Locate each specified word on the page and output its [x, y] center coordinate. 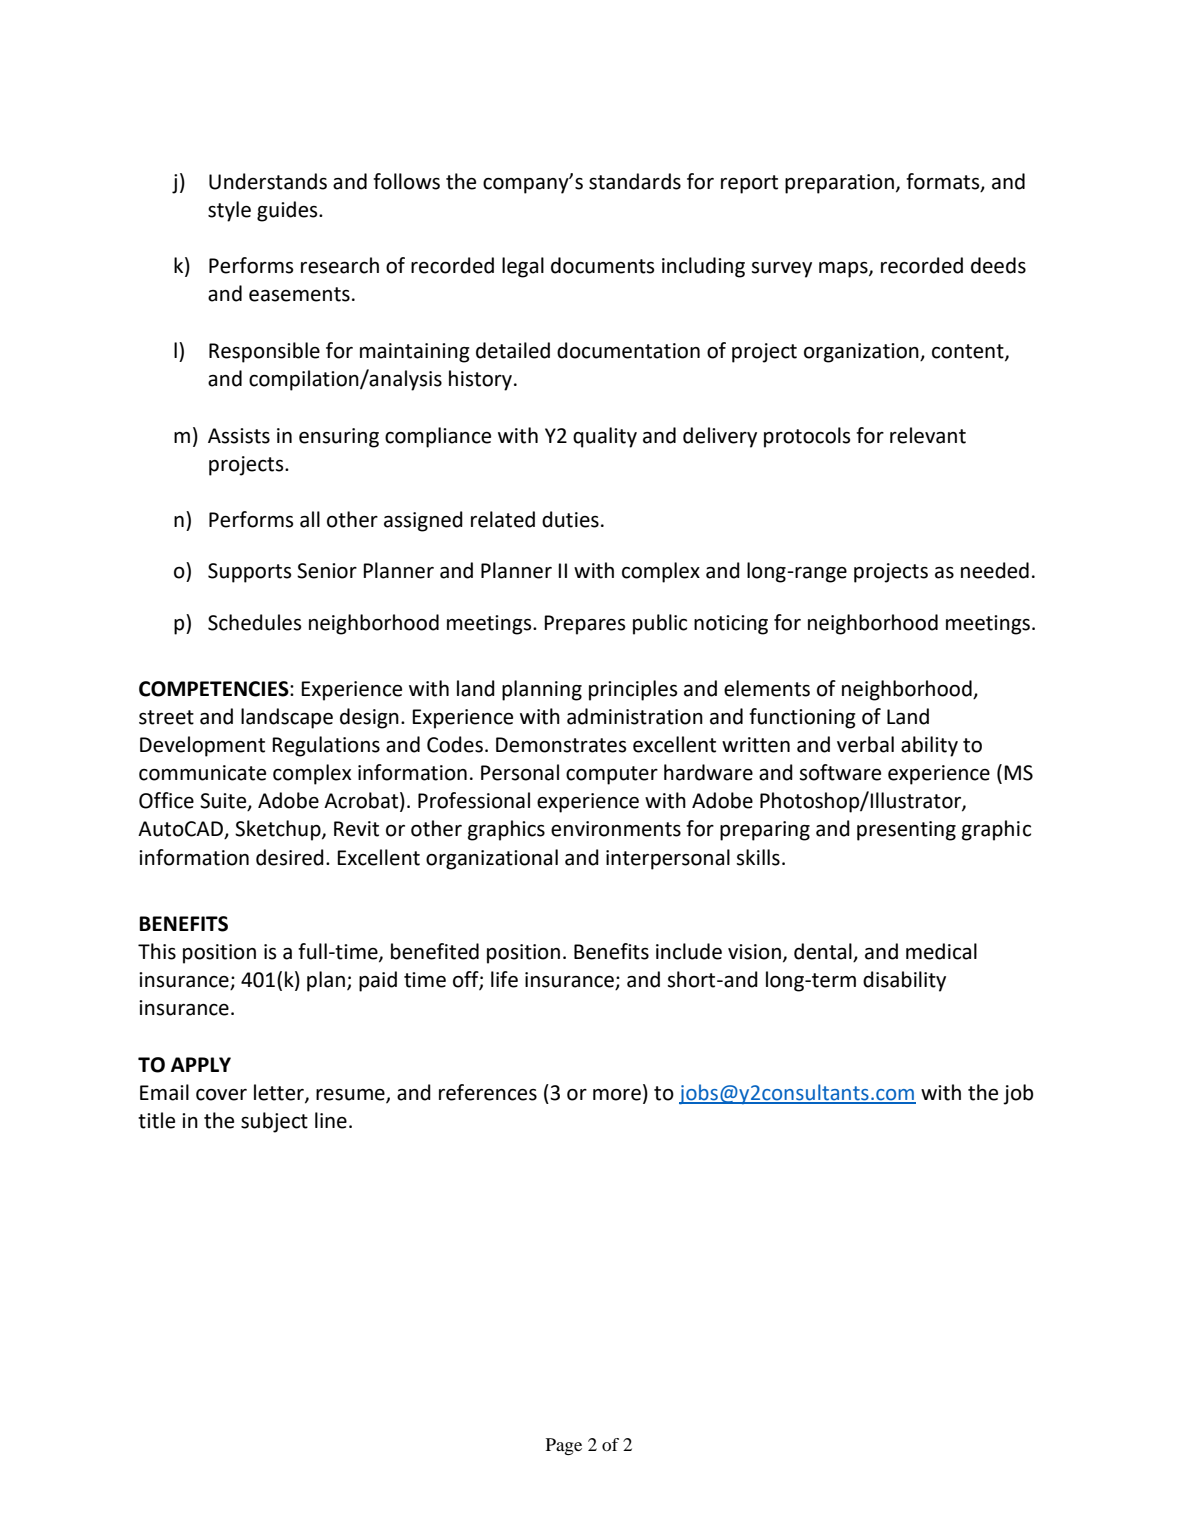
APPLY [201, 1064]
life [504, 979]
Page [564, 1446]
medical [941, 951]
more [617, 1095]
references [488, 1092]
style [229, 211]
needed [995, 570]
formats [944, 182]
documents [602, 265]
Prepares [585, 625]
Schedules [254, 622]
